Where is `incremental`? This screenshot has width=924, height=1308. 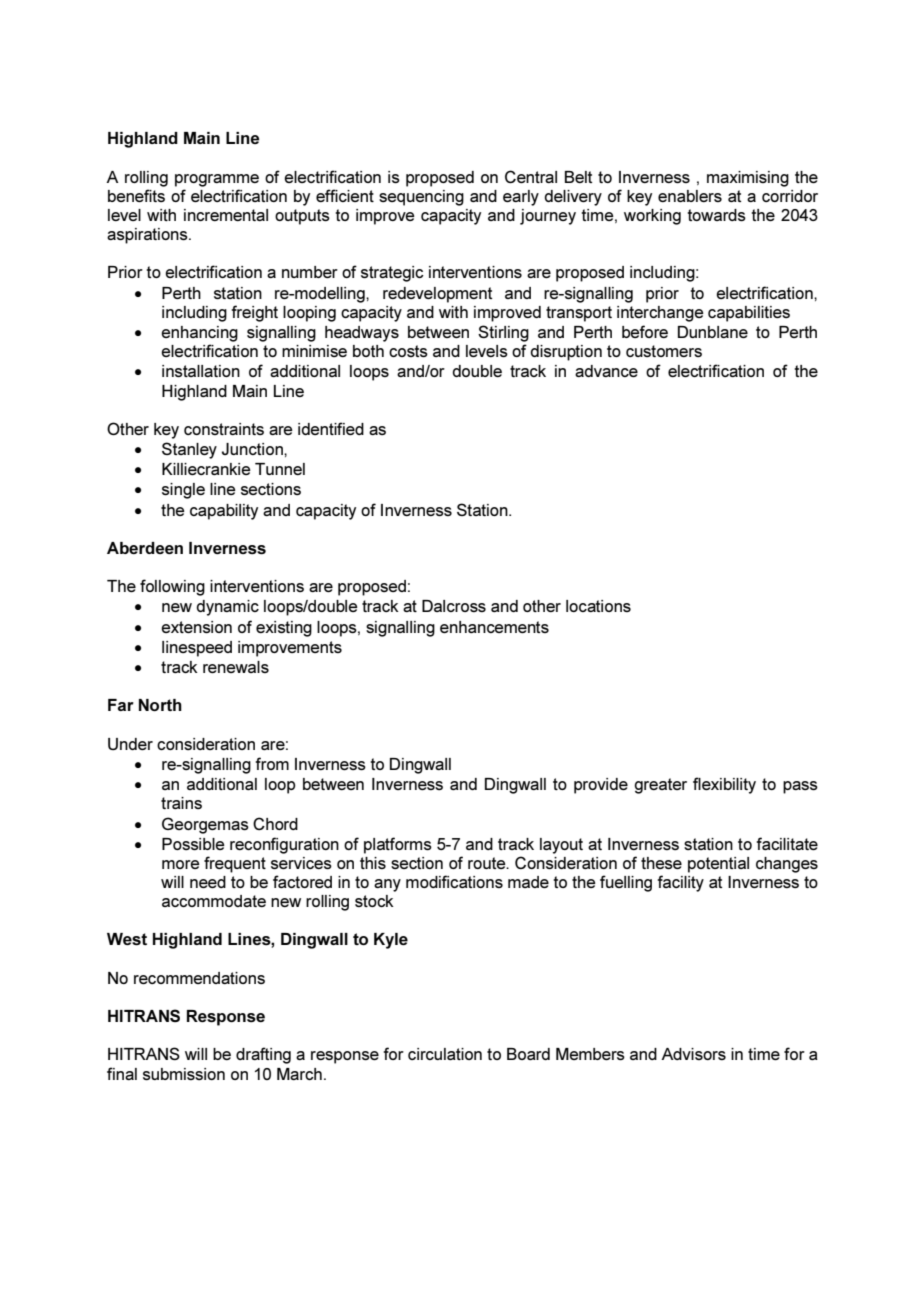 incremental is located at coordinates (226, 215).
